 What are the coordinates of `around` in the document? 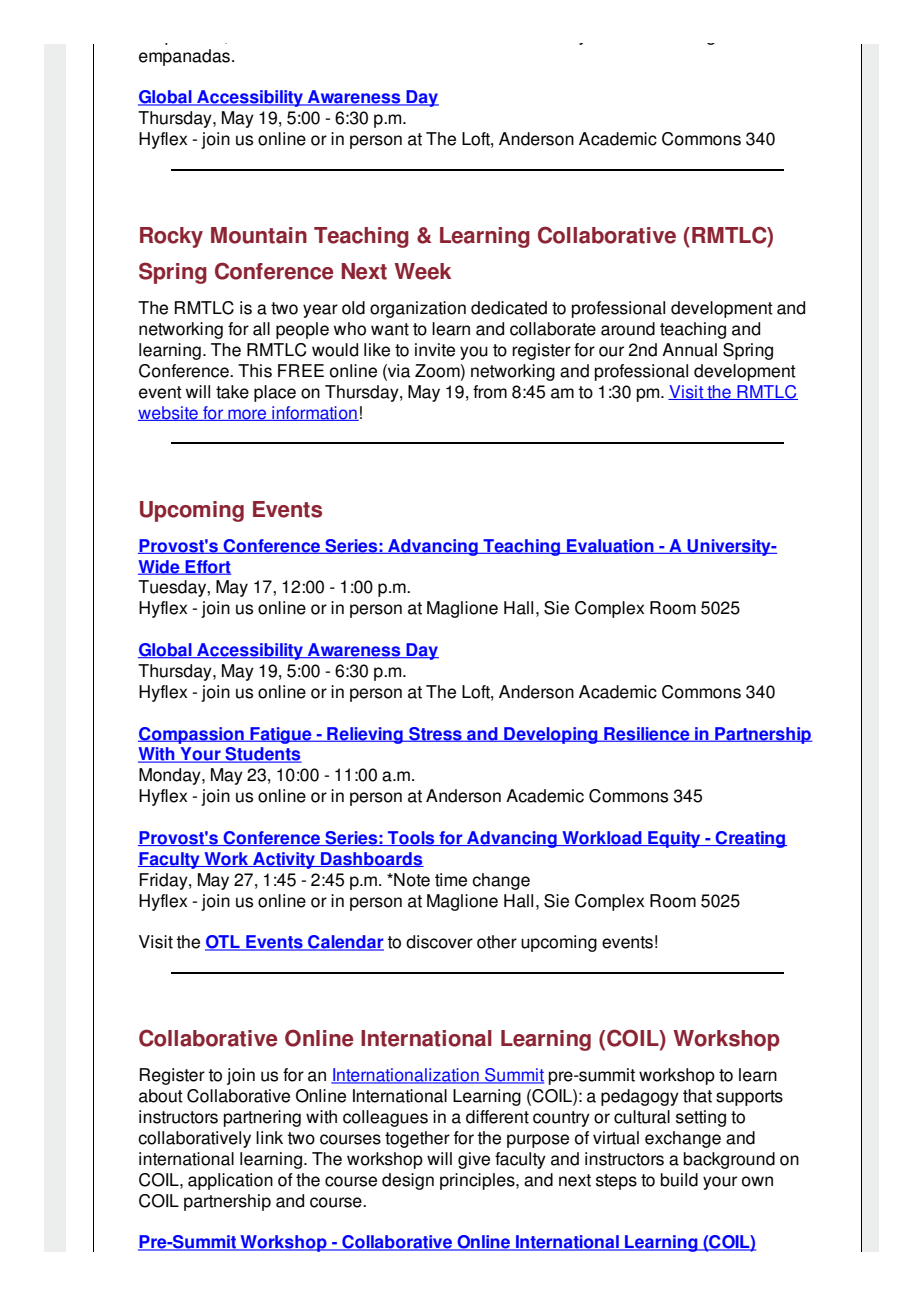 It's located at (628, 329).
